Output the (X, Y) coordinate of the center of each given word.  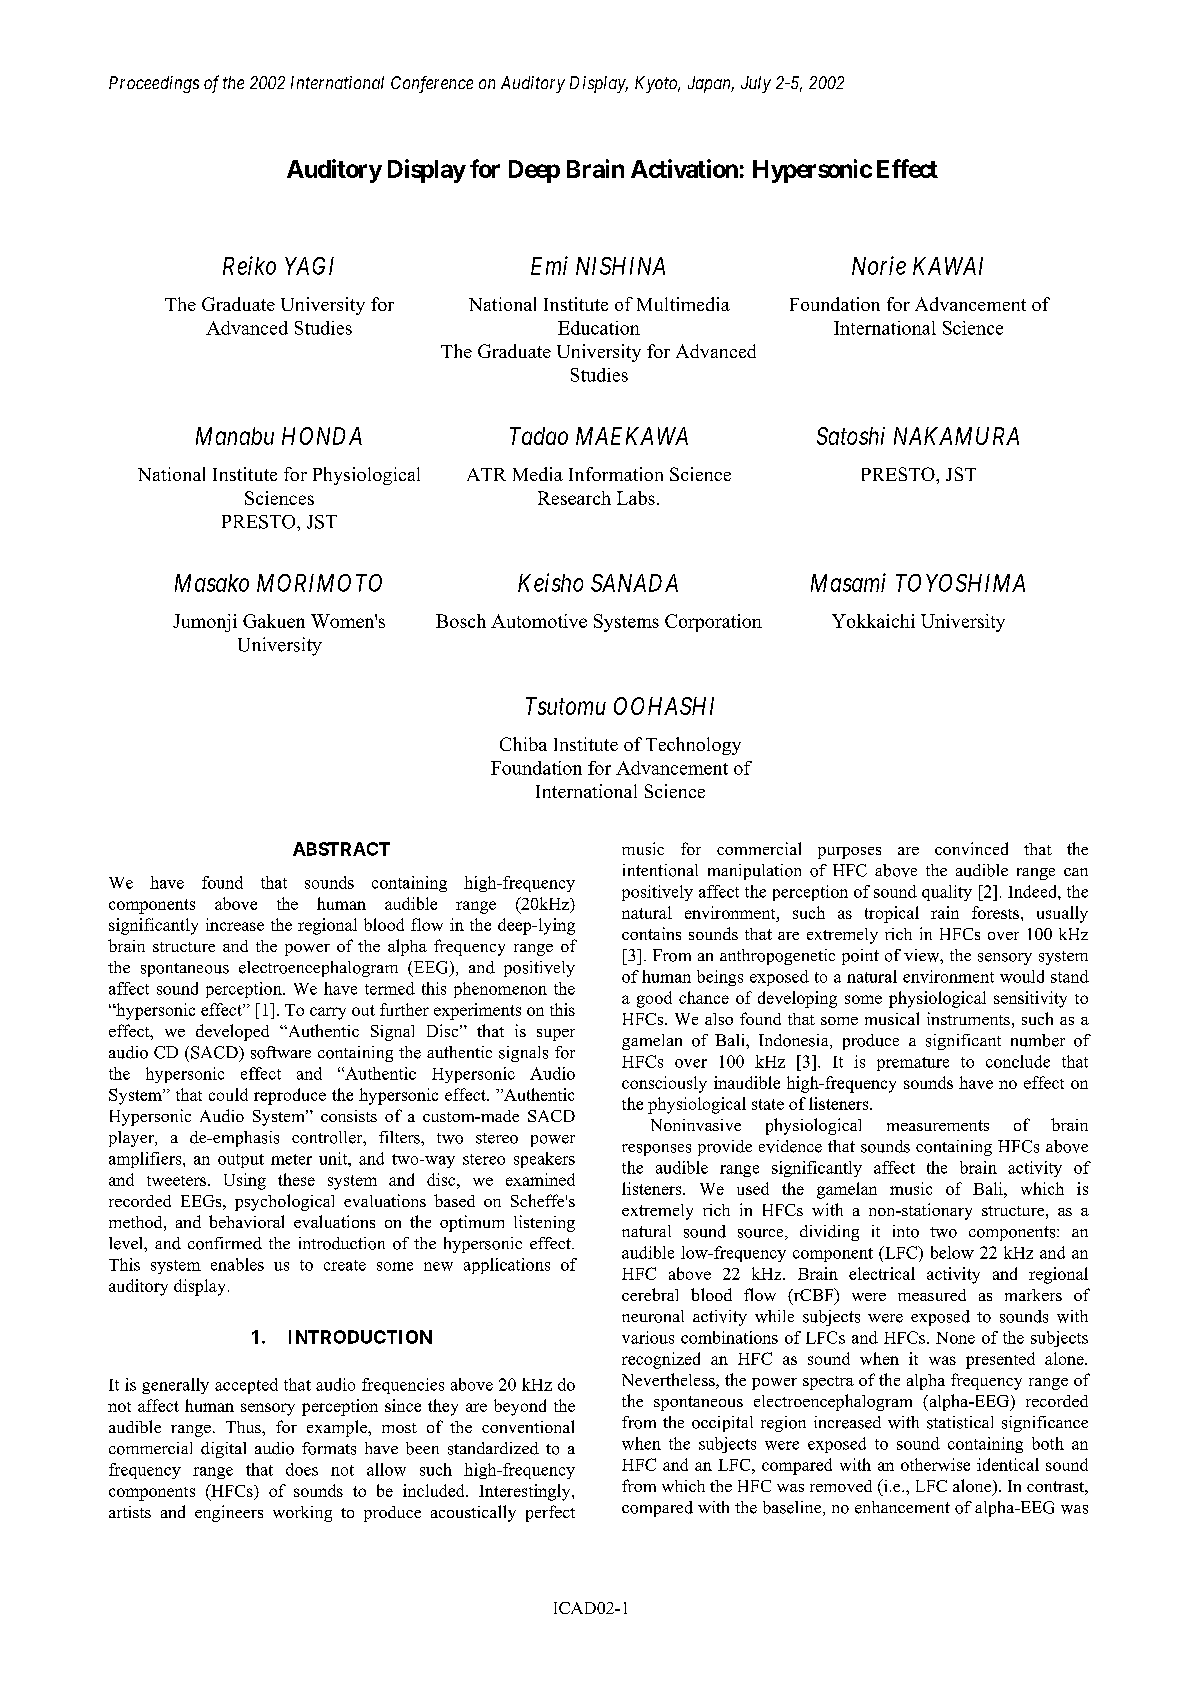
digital (223, 1450)
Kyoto (657, 84)
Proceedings (154, 84)
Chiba (523, 744)
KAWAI (948, 266)
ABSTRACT (341, 849)
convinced (971, 848)
